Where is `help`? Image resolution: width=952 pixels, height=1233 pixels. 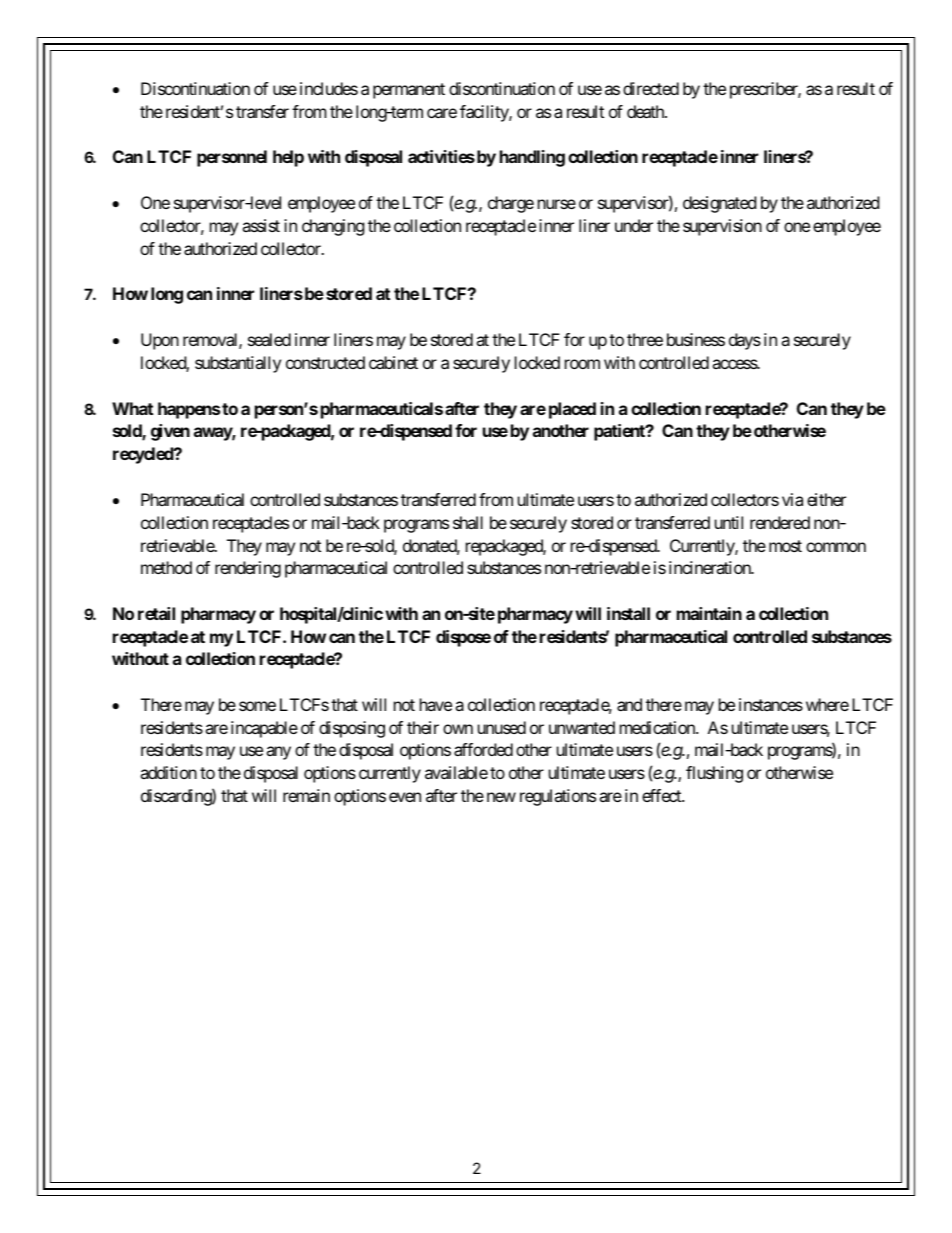 help is located at coordinates (288, 158).
